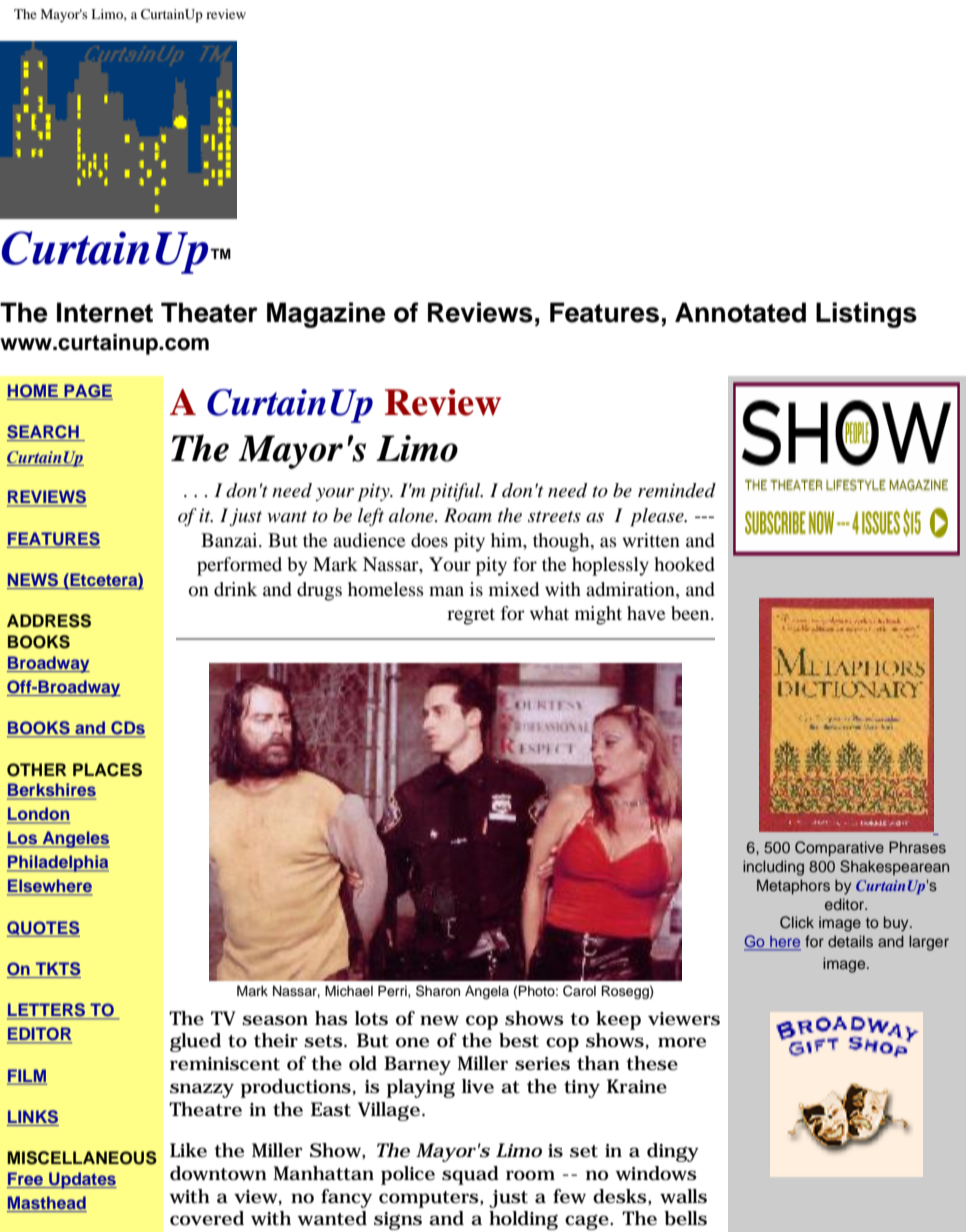 The height and width of the screenshot is (1232, 966). What do you see at coordinates (691, 613) in the screenshot?
I see `been` at bounding box center [691, 613].
